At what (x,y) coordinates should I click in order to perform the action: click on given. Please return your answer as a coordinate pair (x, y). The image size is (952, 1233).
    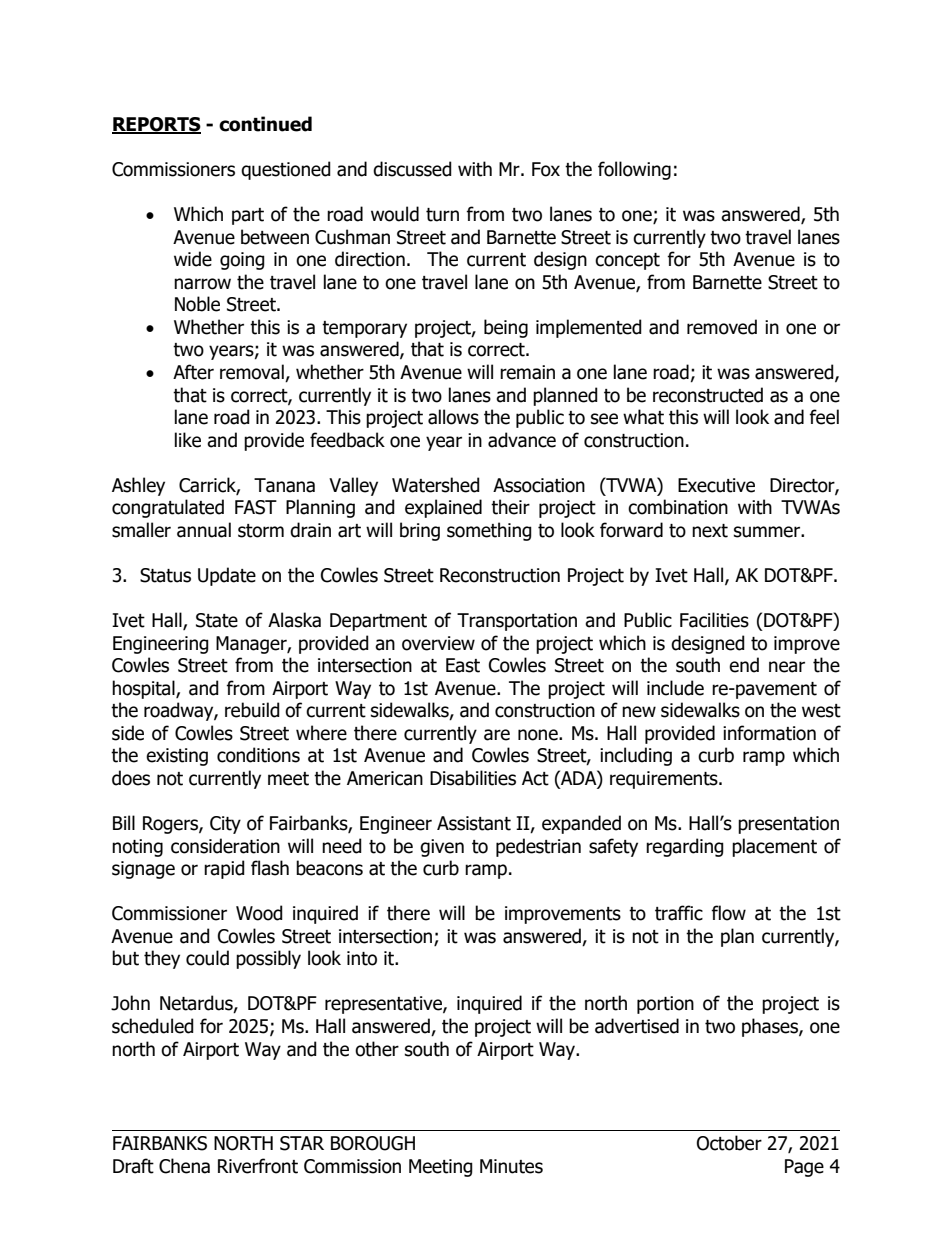
    Looking at the image, I should click on (442, 848).
